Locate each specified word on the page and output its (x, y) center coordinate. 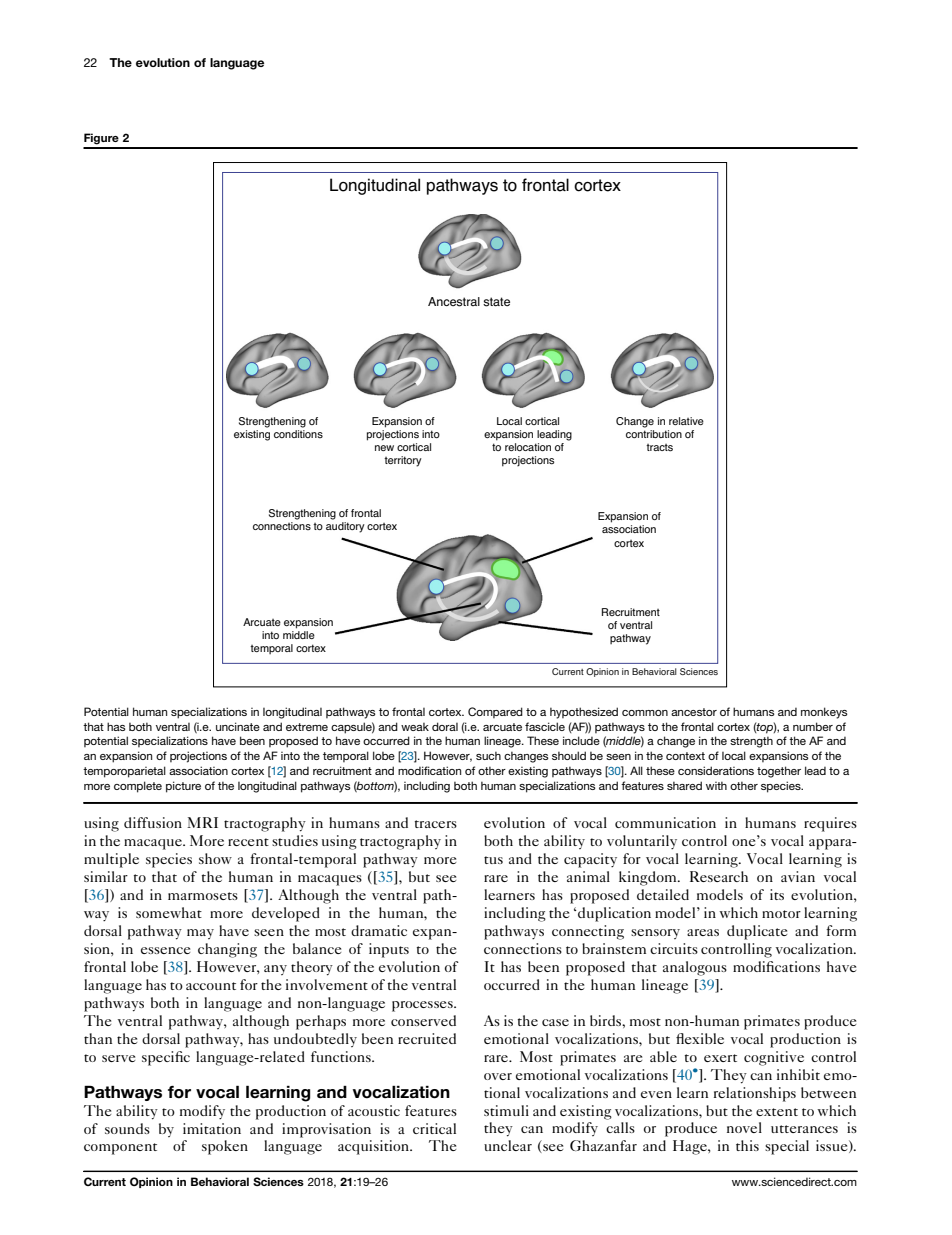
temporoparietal (124, 772)
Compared (495, 712)
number (813, 726)
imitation (212, 1128)
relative (686, 421)
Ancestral (454, 302)
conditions (298, 432)
